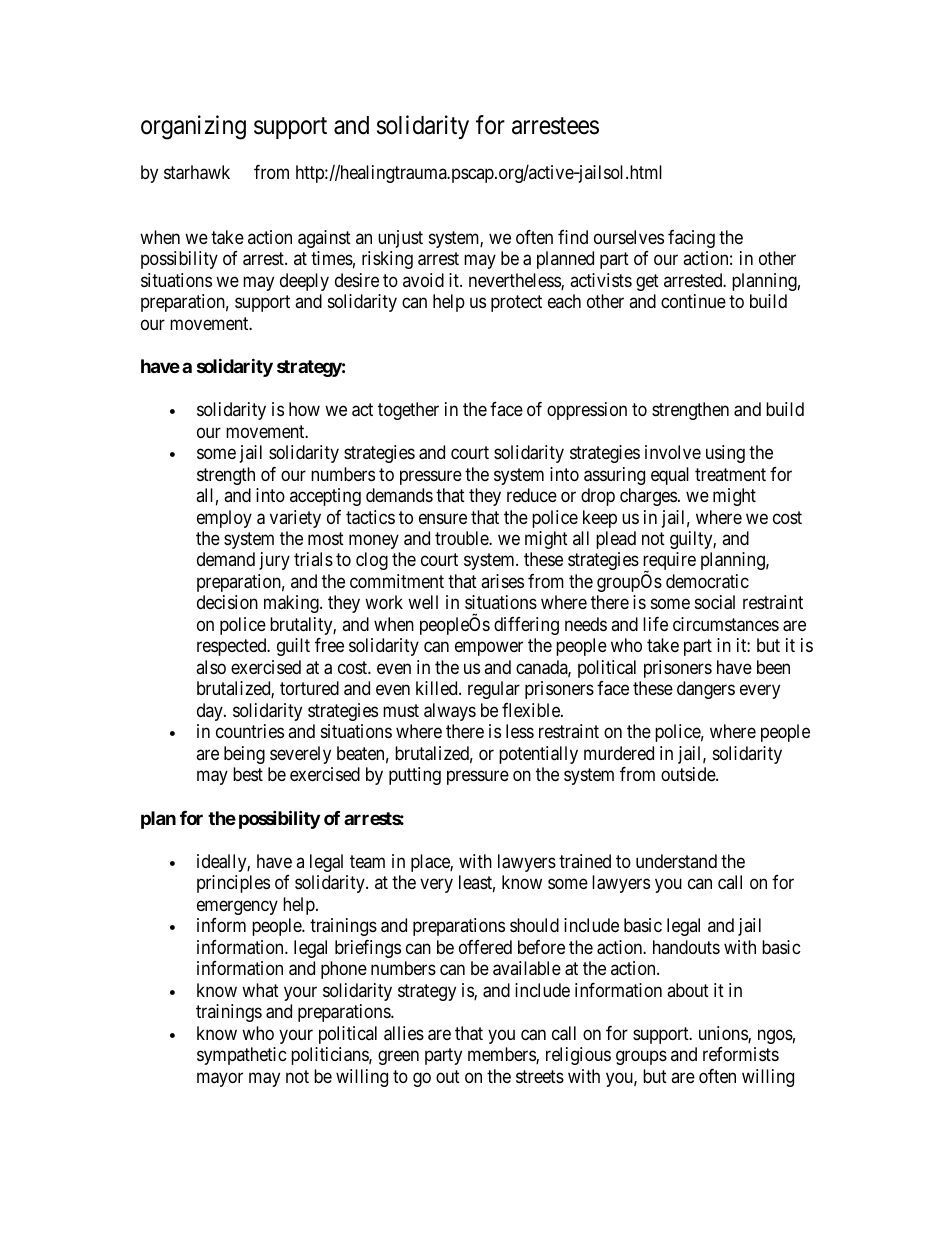 The width and height of the image is (952, 1233). Describe the element at coordinates (715, 602) in the image. I see `social` at that location.
